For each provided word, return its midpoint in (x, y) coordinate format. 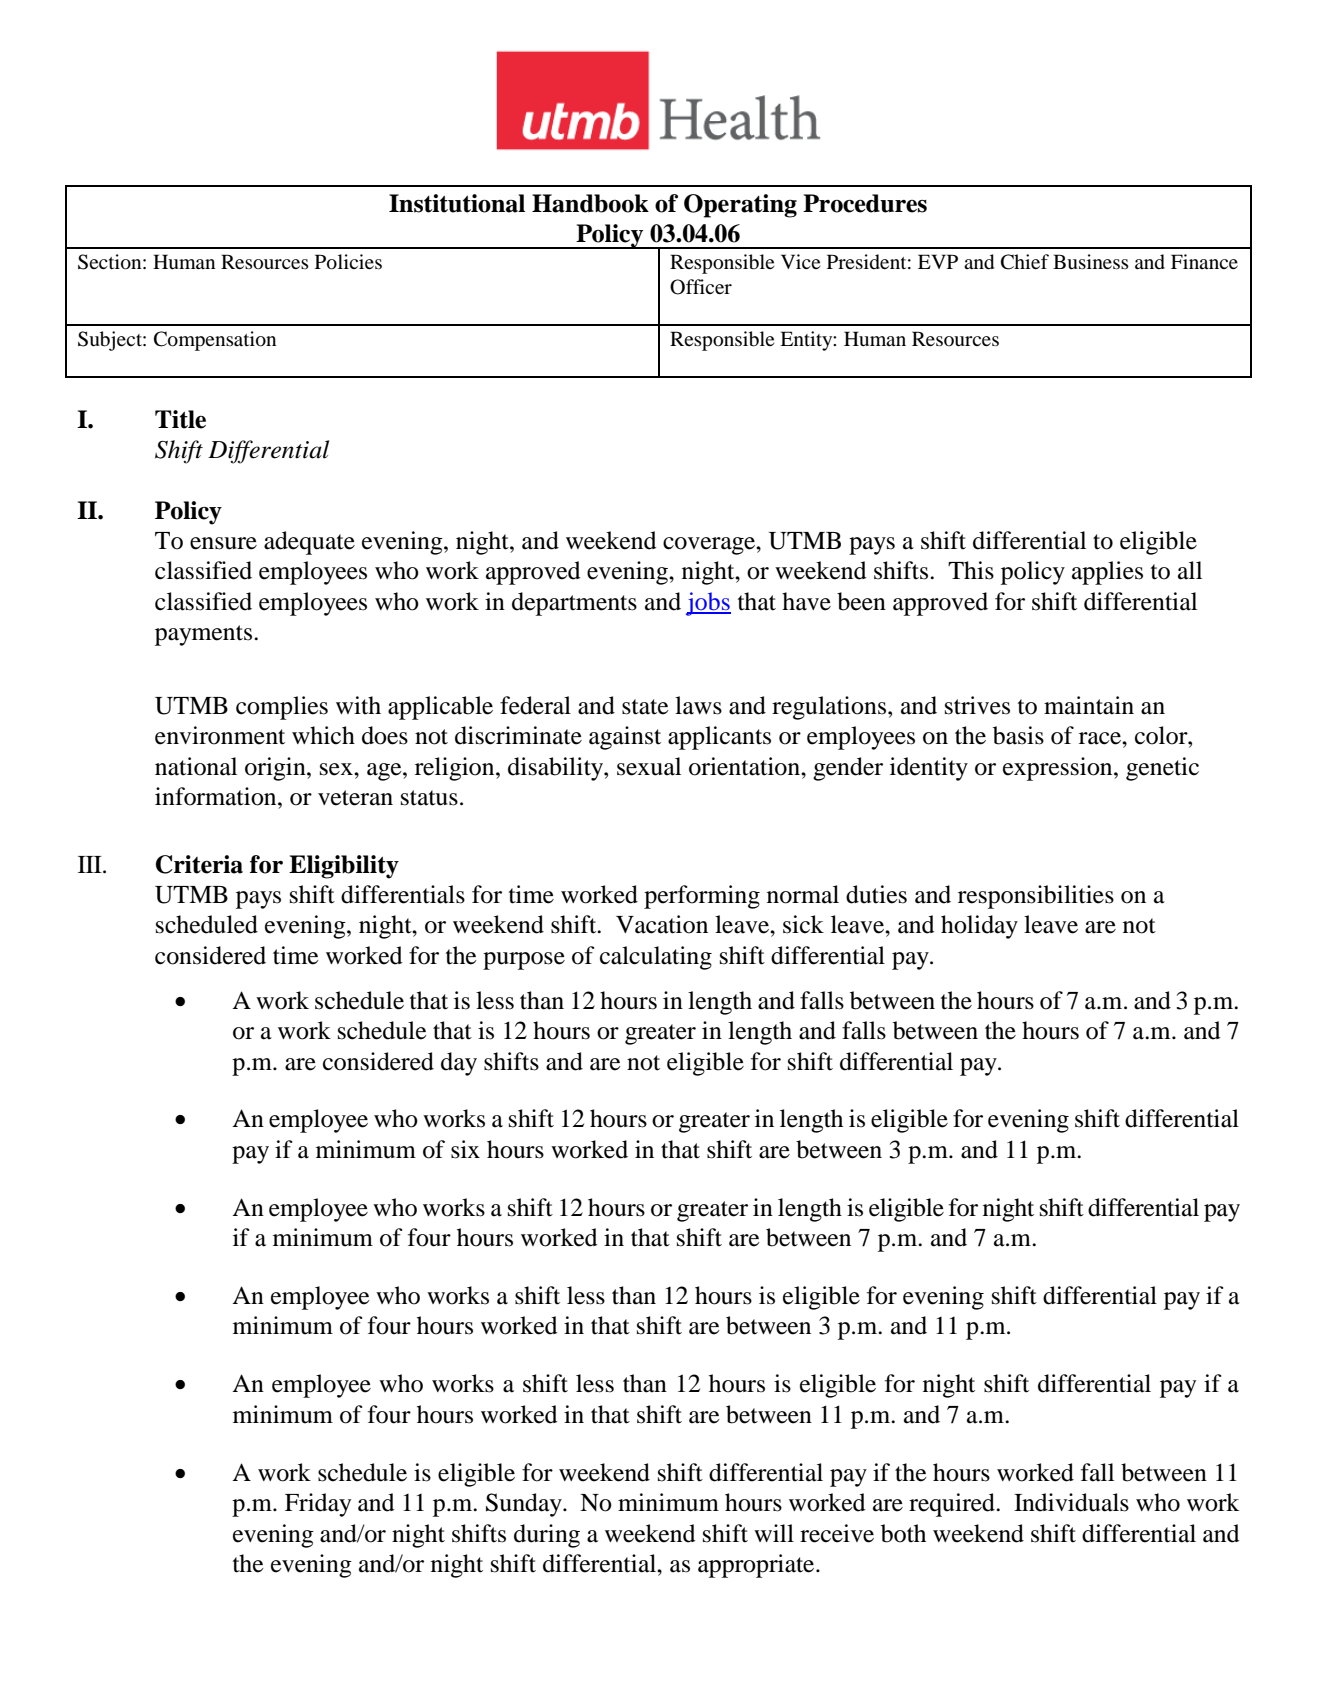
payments (205, 635)
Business (1091, 262)
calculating (656, 958)
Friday (318, 1505)
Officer (701, 287)
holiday (979, 927)
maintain (1089, 705)
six (465, 1149)
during (547, 1536)
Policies (348, 262)
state (645, 707)
